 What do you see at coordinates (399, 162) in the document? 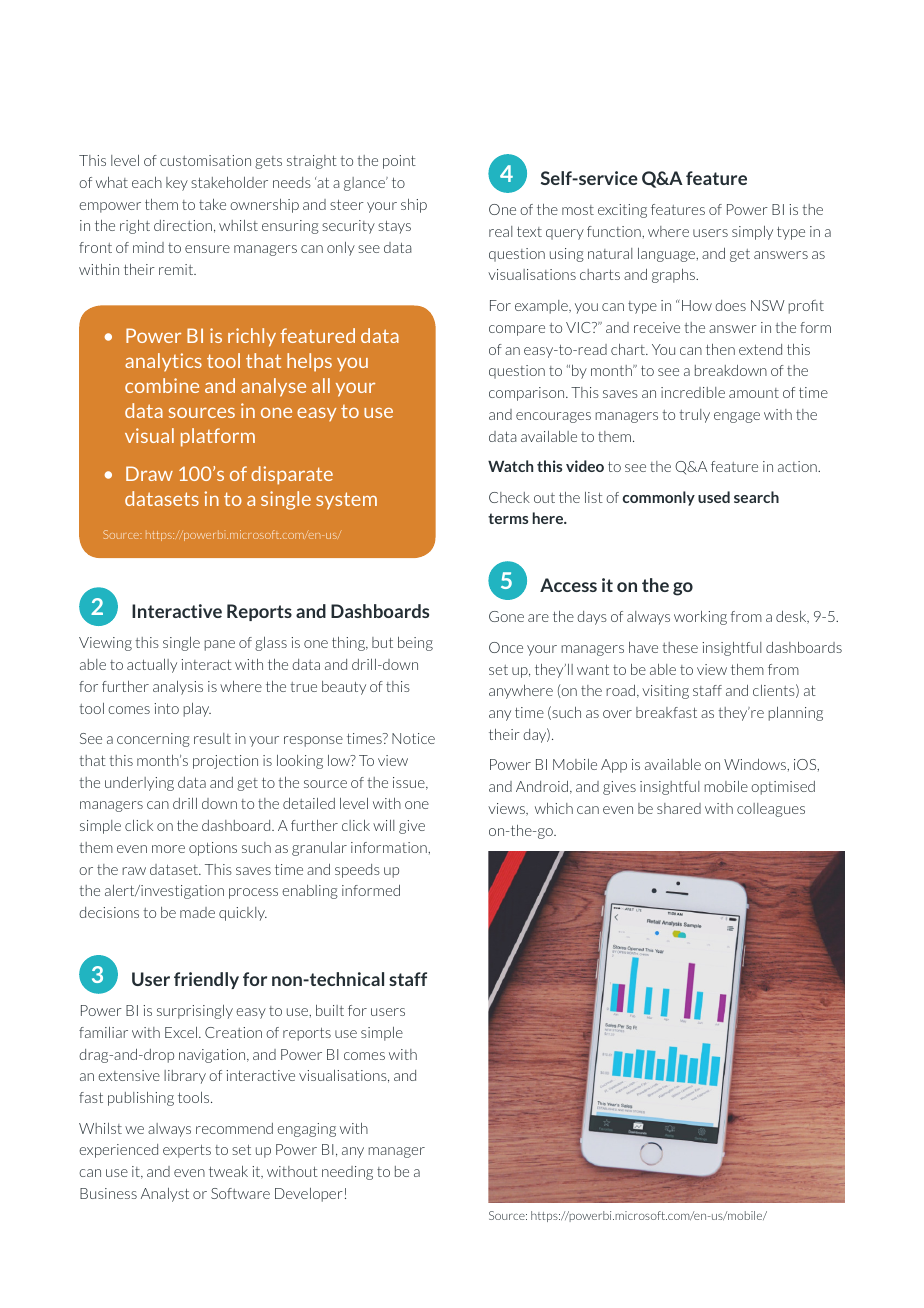
I see `point` at bounding box center [399, 162].
